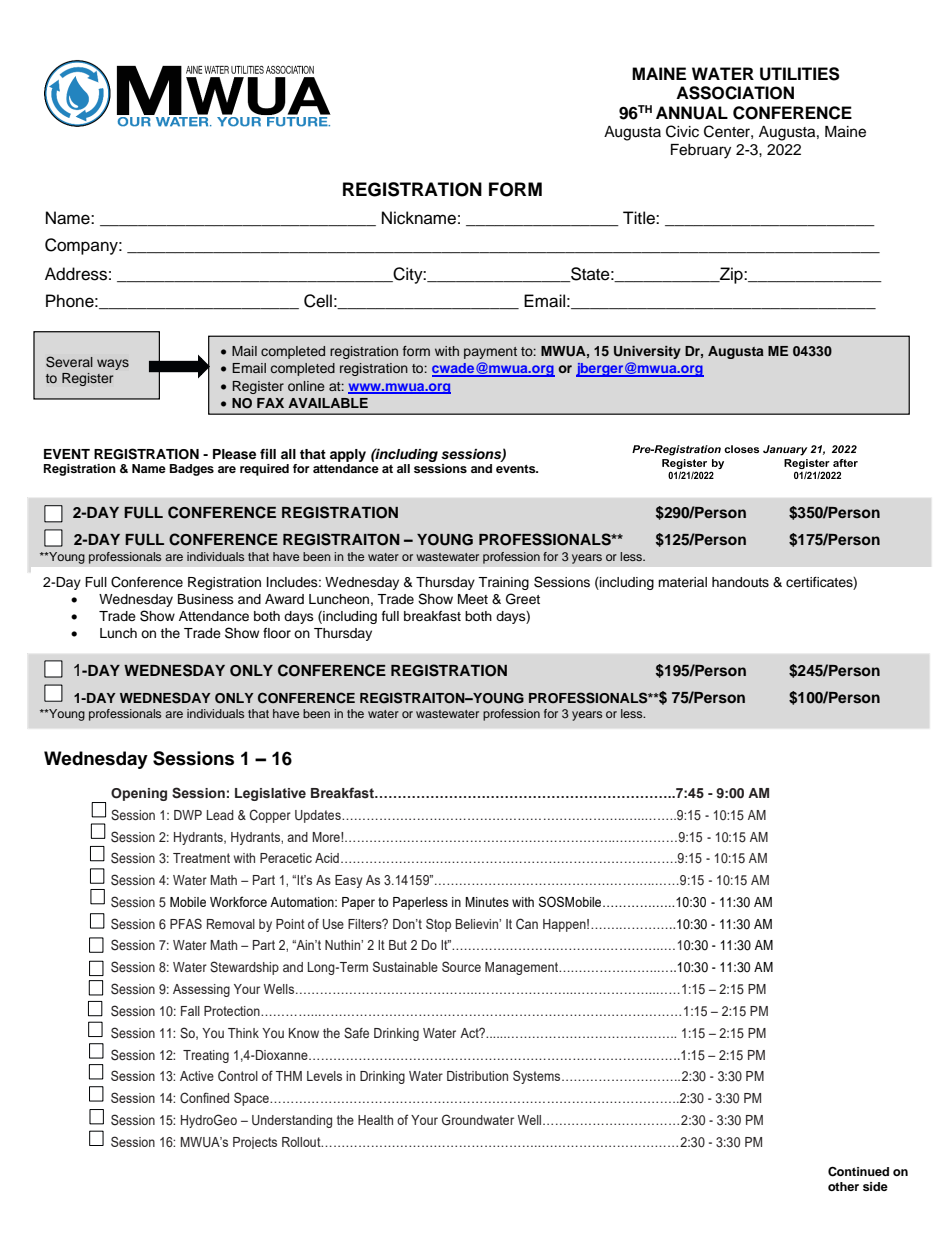 This image has width=952, height=1233. Describe the element at coordinates (682, 582) in the image. I see `material` at that location.
